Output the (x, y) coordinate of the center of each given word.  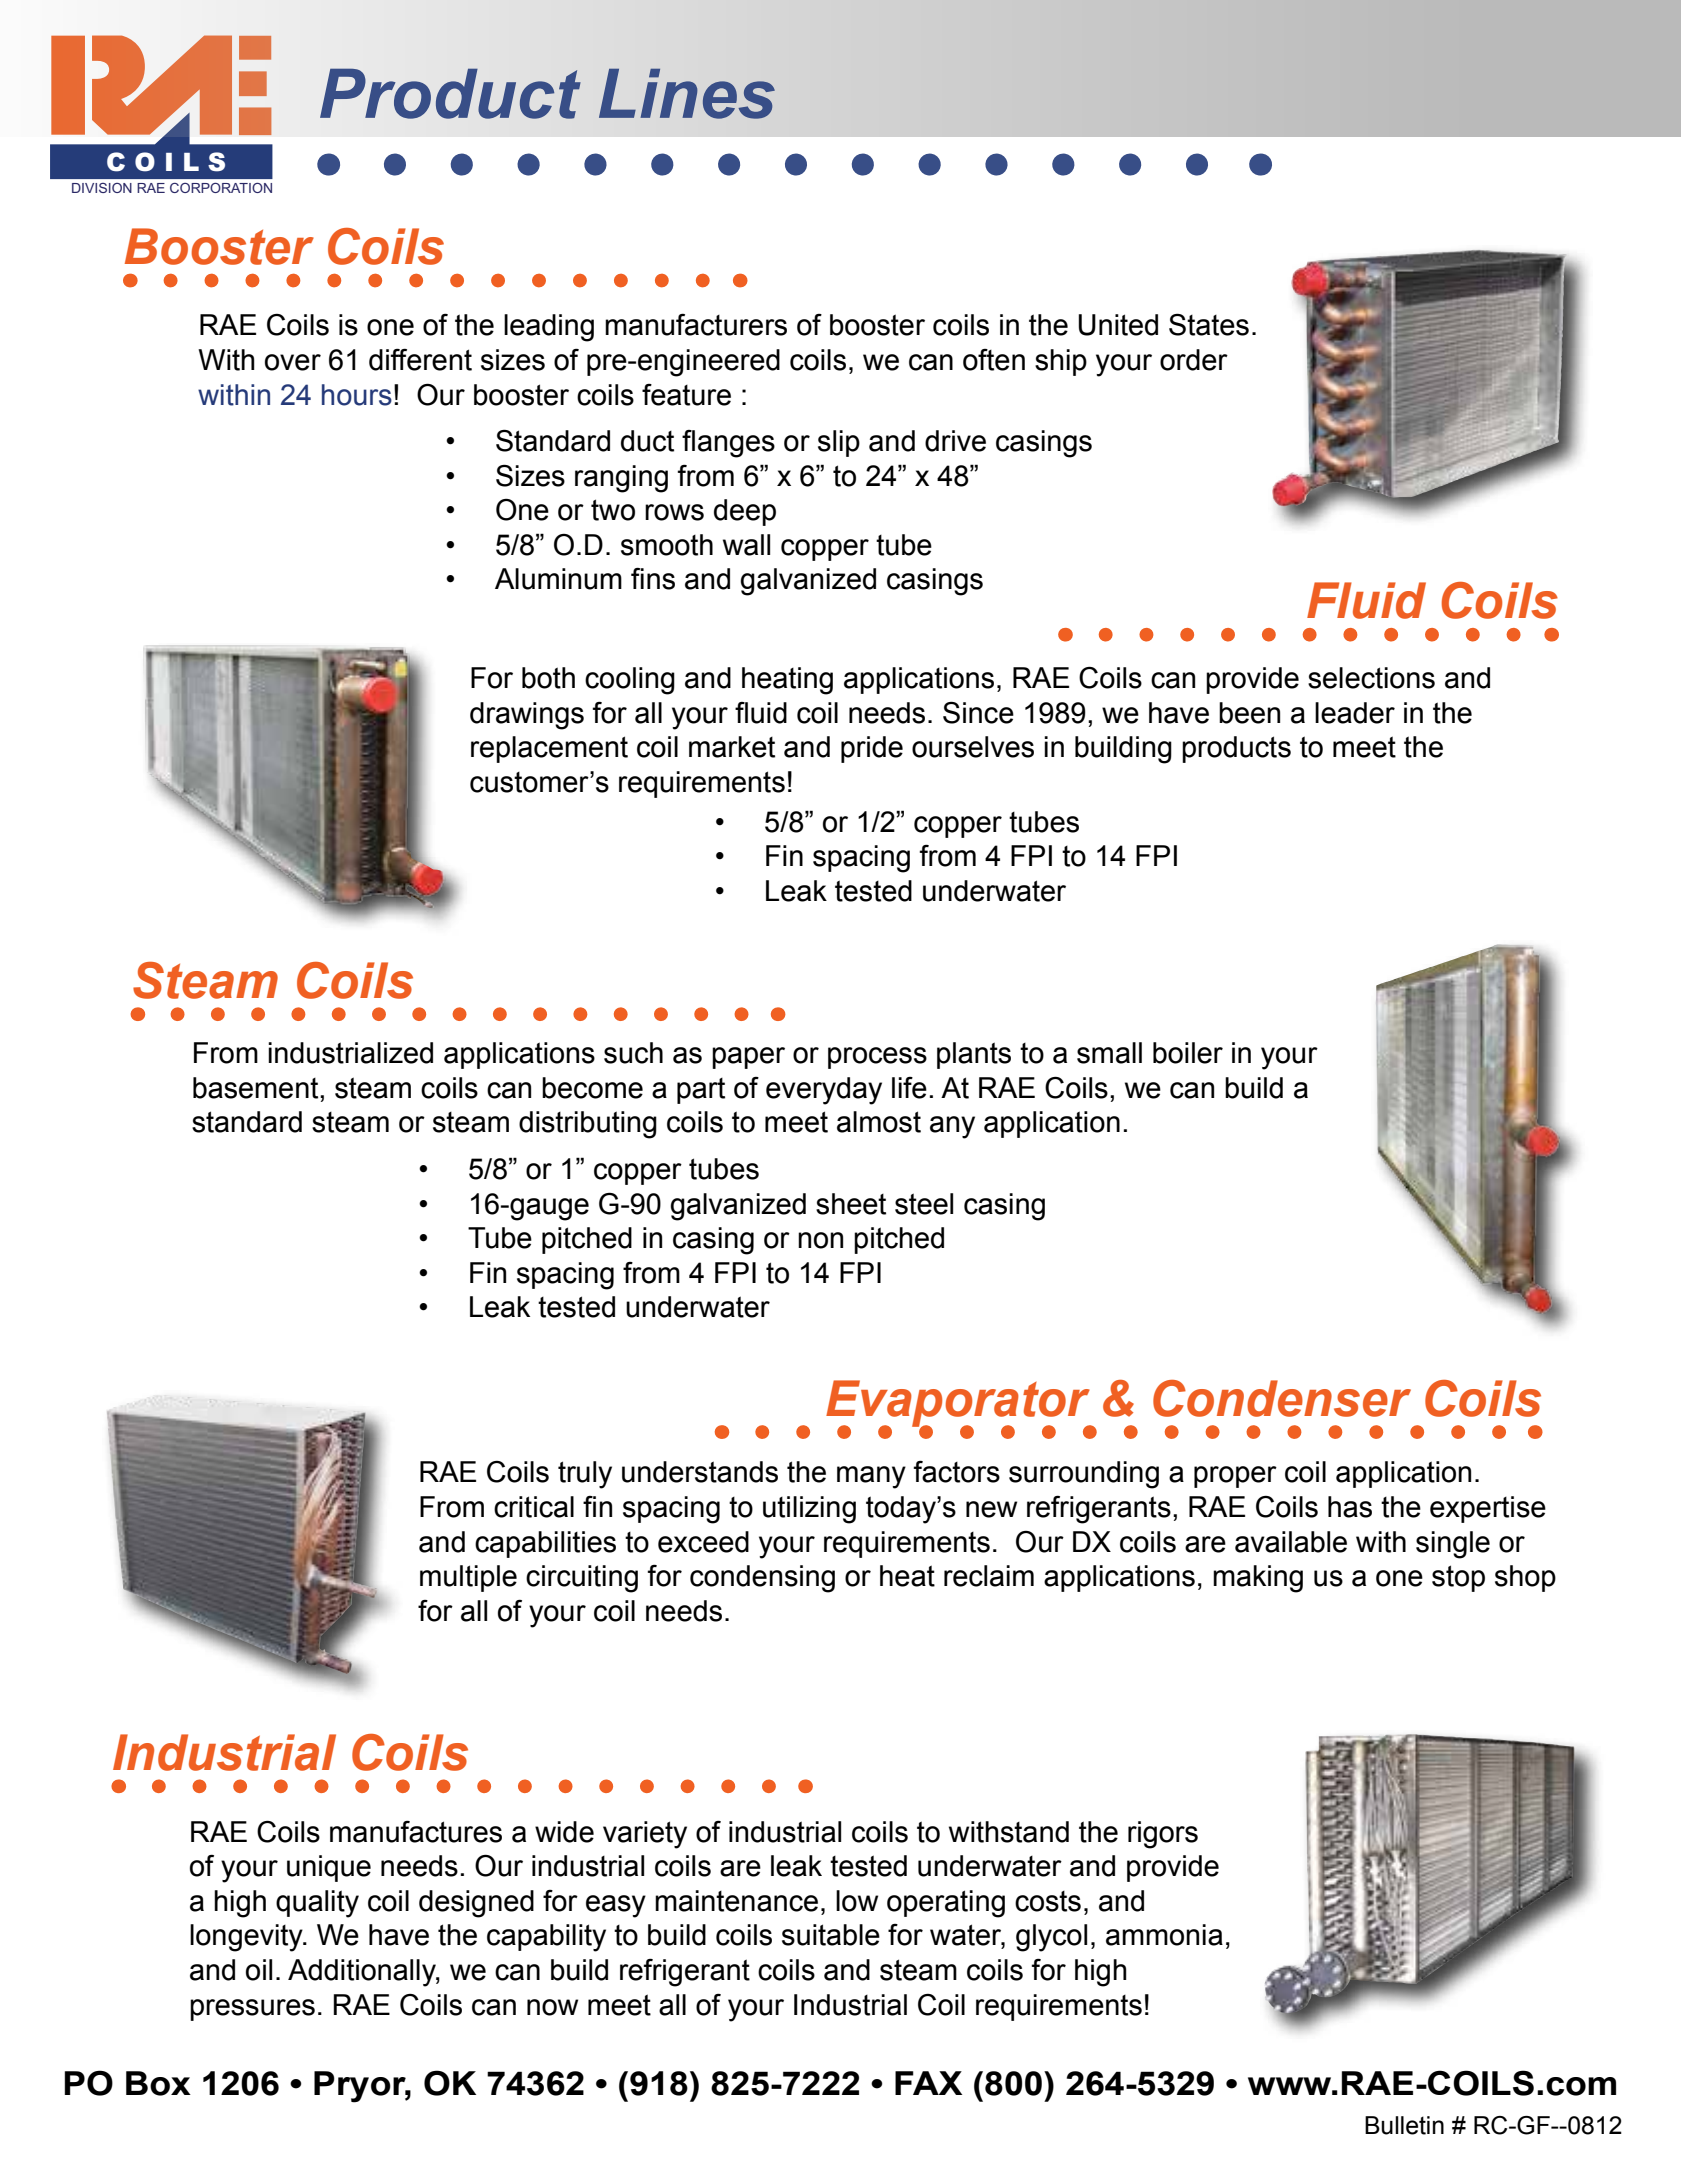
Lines (687, 94)
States (1209, 324)
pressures (252, 2010)
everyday (824, 1091)
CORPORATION (221, 188)
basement (257, 1088)
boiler (1188, 1053)
